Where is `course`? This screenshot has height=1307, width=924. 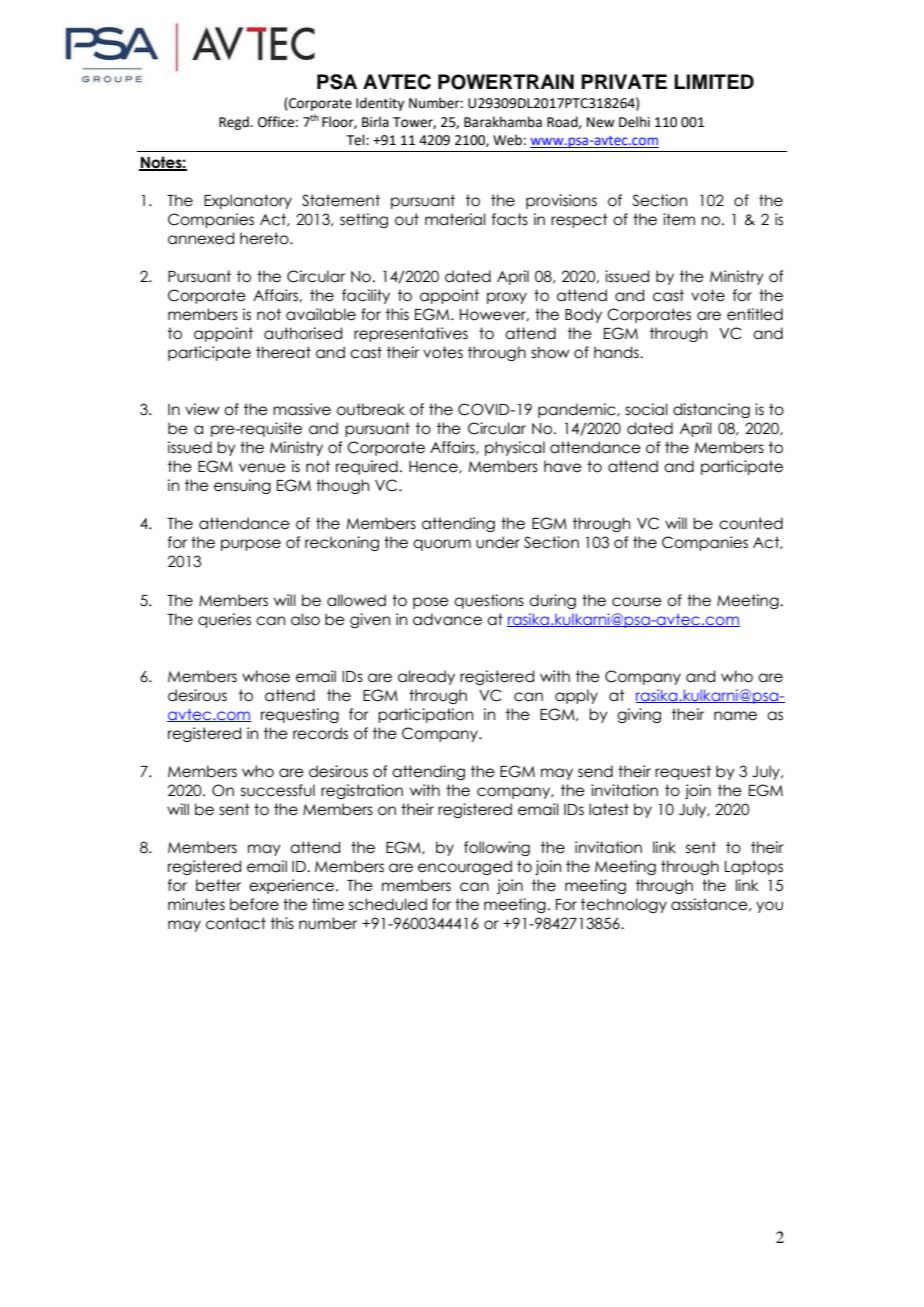 course is located at coordinates (637, 602).
